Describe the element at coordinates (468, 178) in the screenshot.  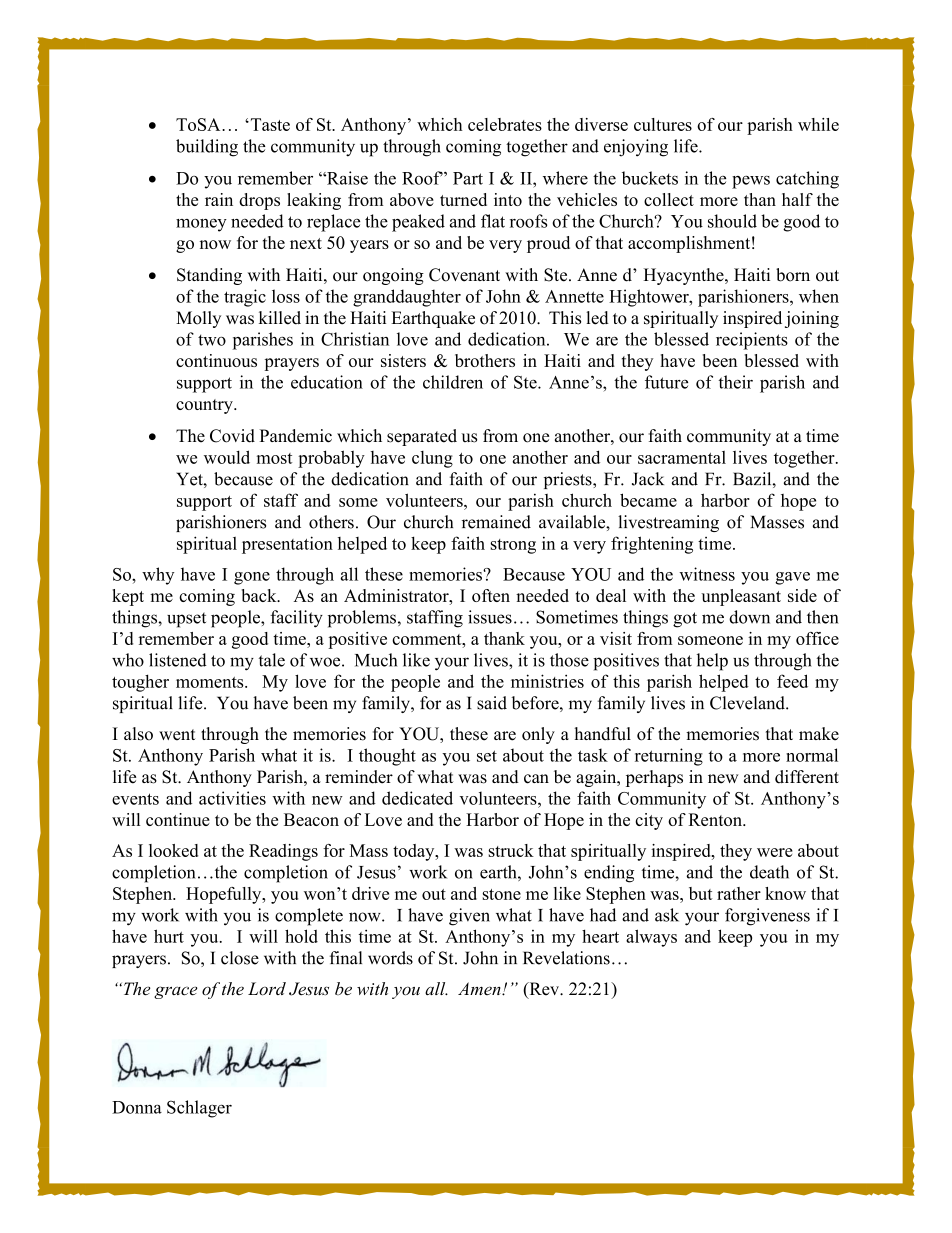
I see `Part` at that location.
